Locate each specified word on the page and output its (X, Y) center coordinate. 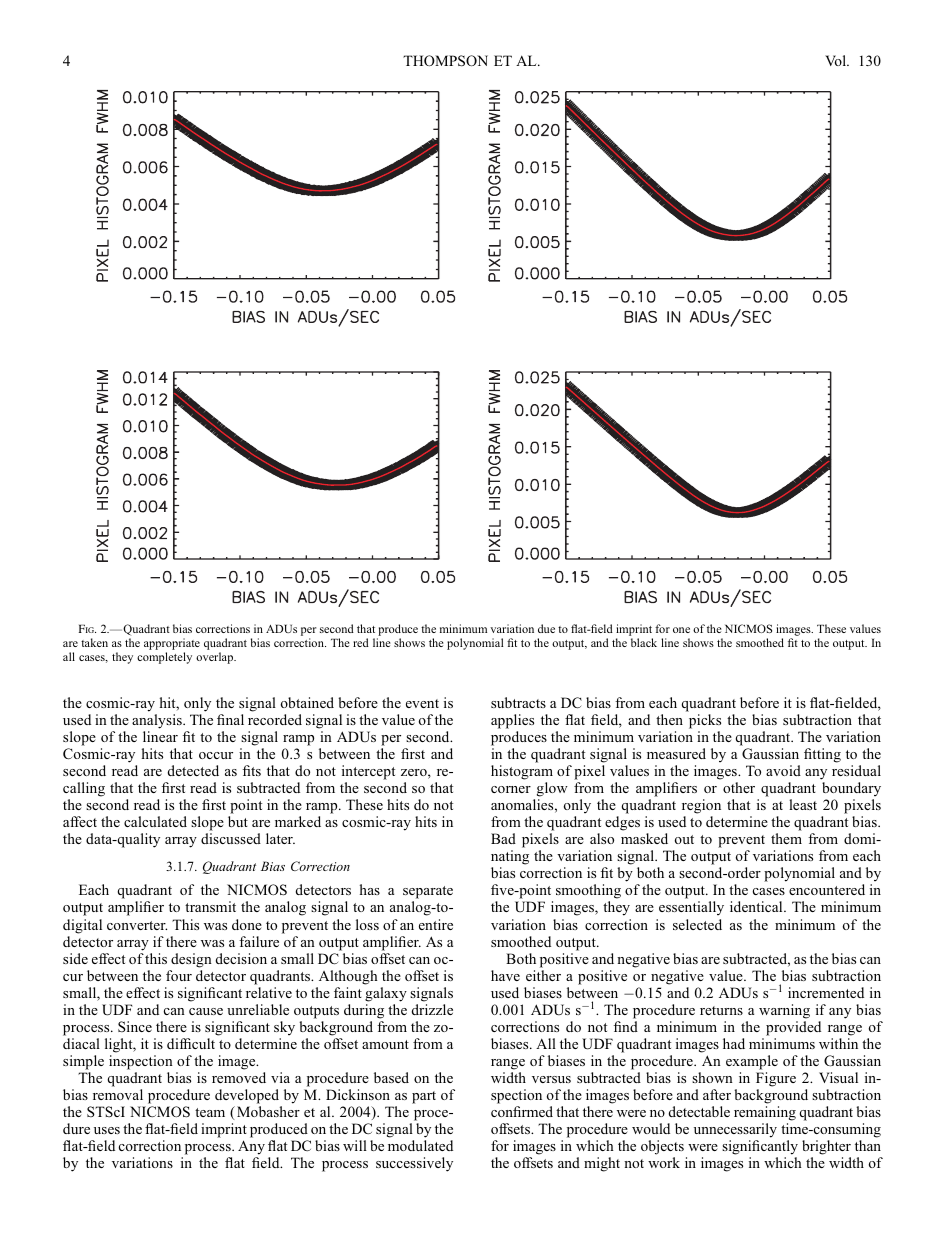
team (210, 1112)
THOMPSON (445, 61)
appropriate (172, 644)
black (644, 642)
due (546, 628)
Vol (836, 60)
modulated (420, 1145)
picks (705, 721)
